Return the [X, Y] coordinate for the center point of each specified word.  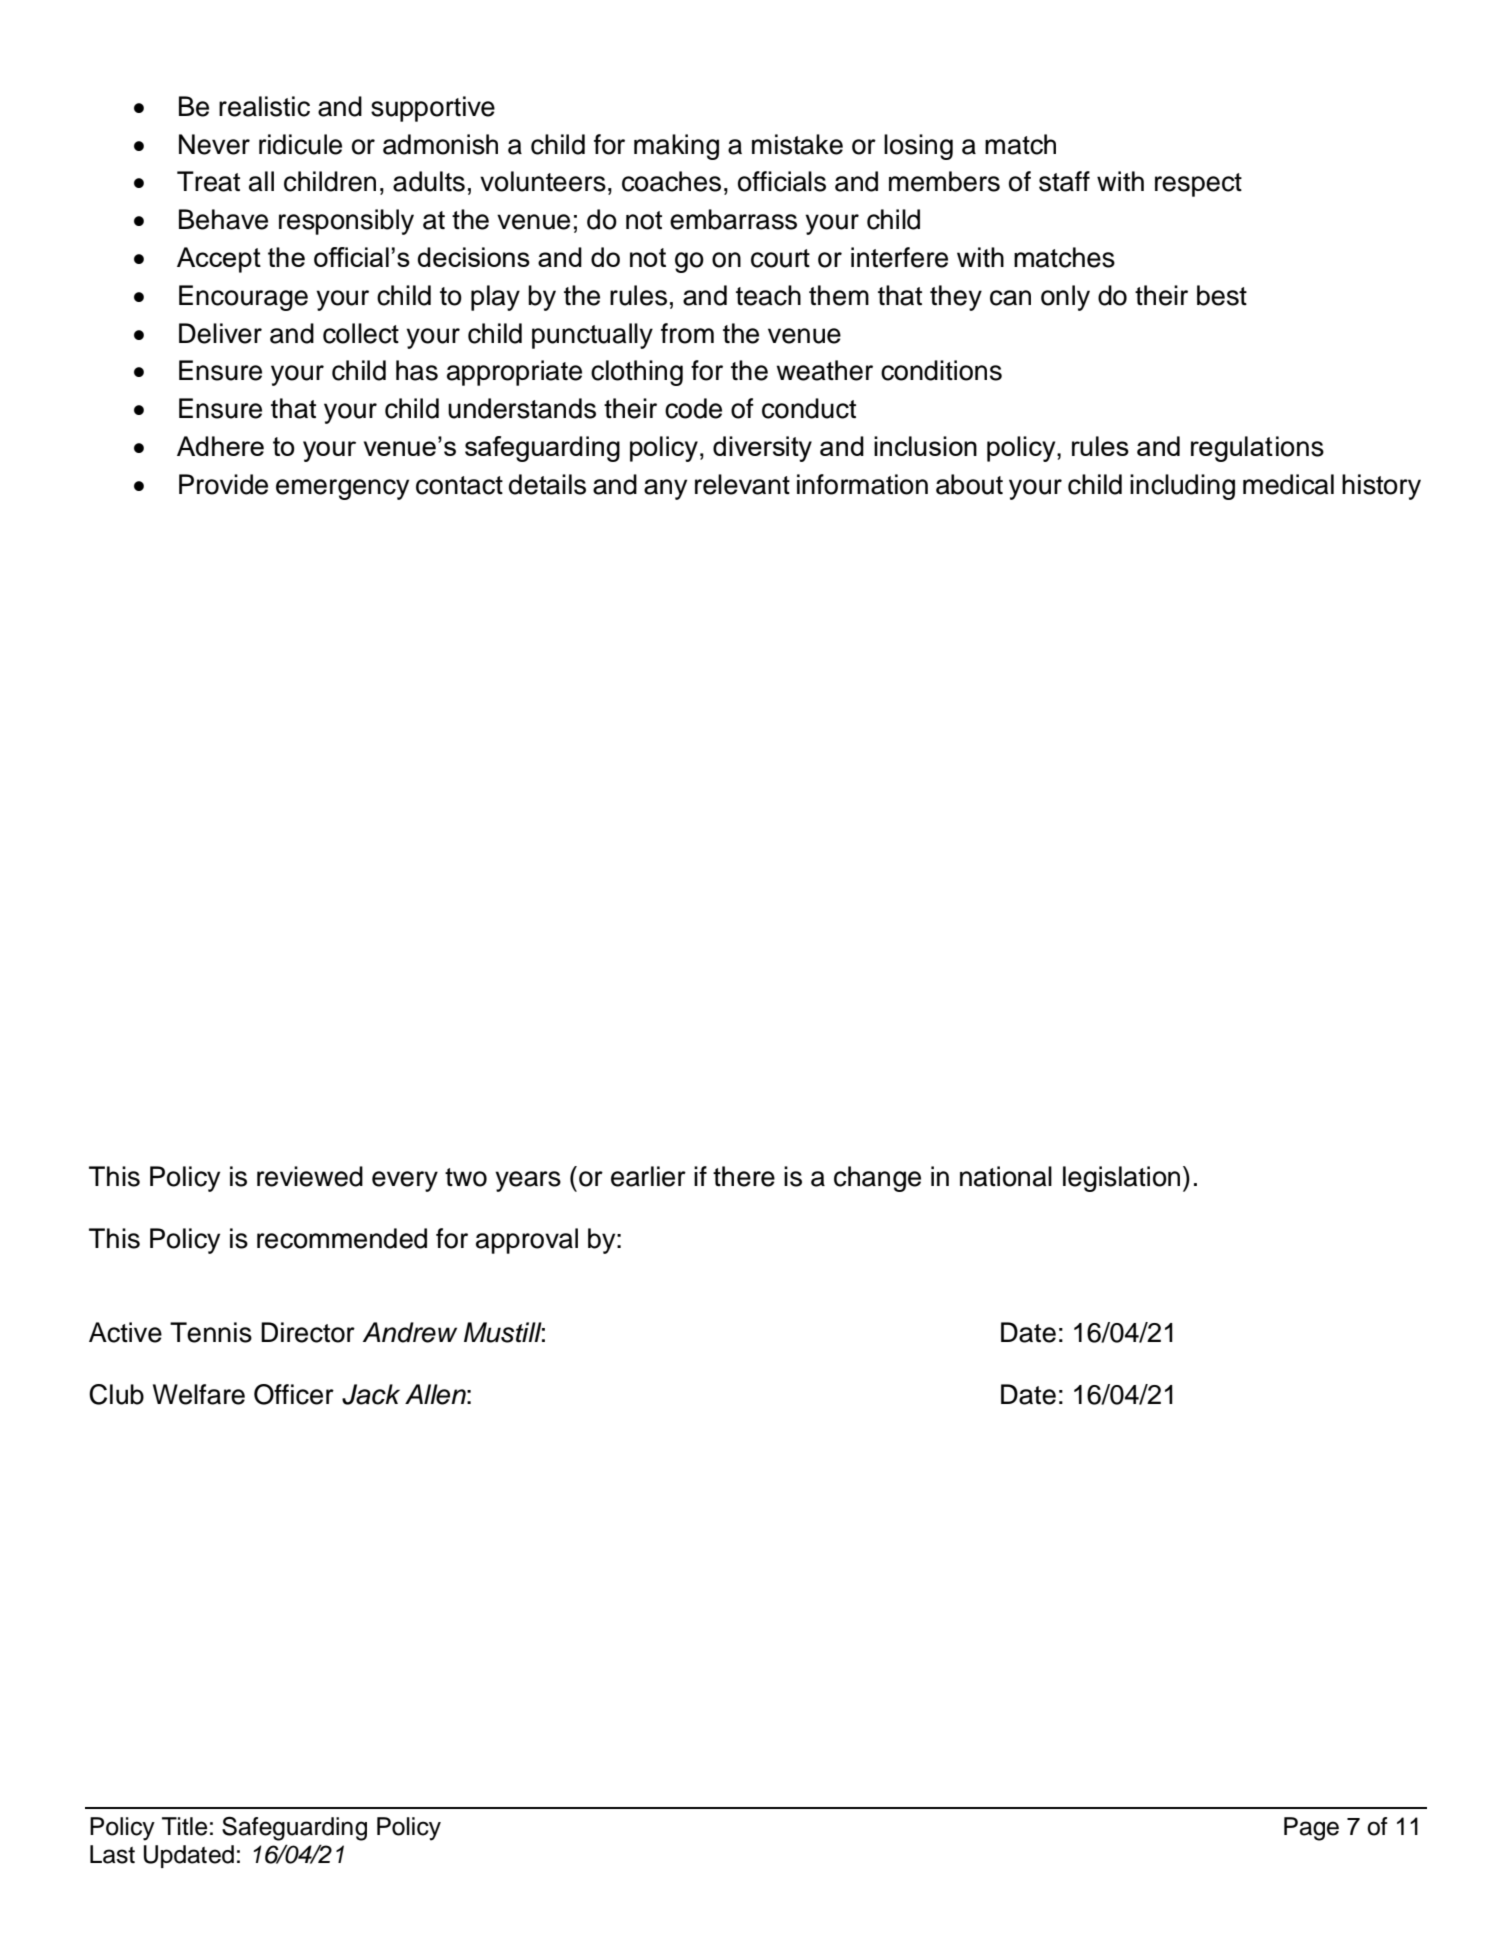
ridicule [300, 144]
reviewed [310, 1176]
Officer [294, 1394]
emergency [342, 489]
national [1006, 1176]
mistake [797, 144]
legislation [1121, 1179]
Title [184, 1826]
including [1182, 487]
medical [1288, 484]
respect [1198, 185]
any [665, 489]
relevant [742, 484]
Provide [223, 484]
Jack [371, 1394]
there [744, 1176]
